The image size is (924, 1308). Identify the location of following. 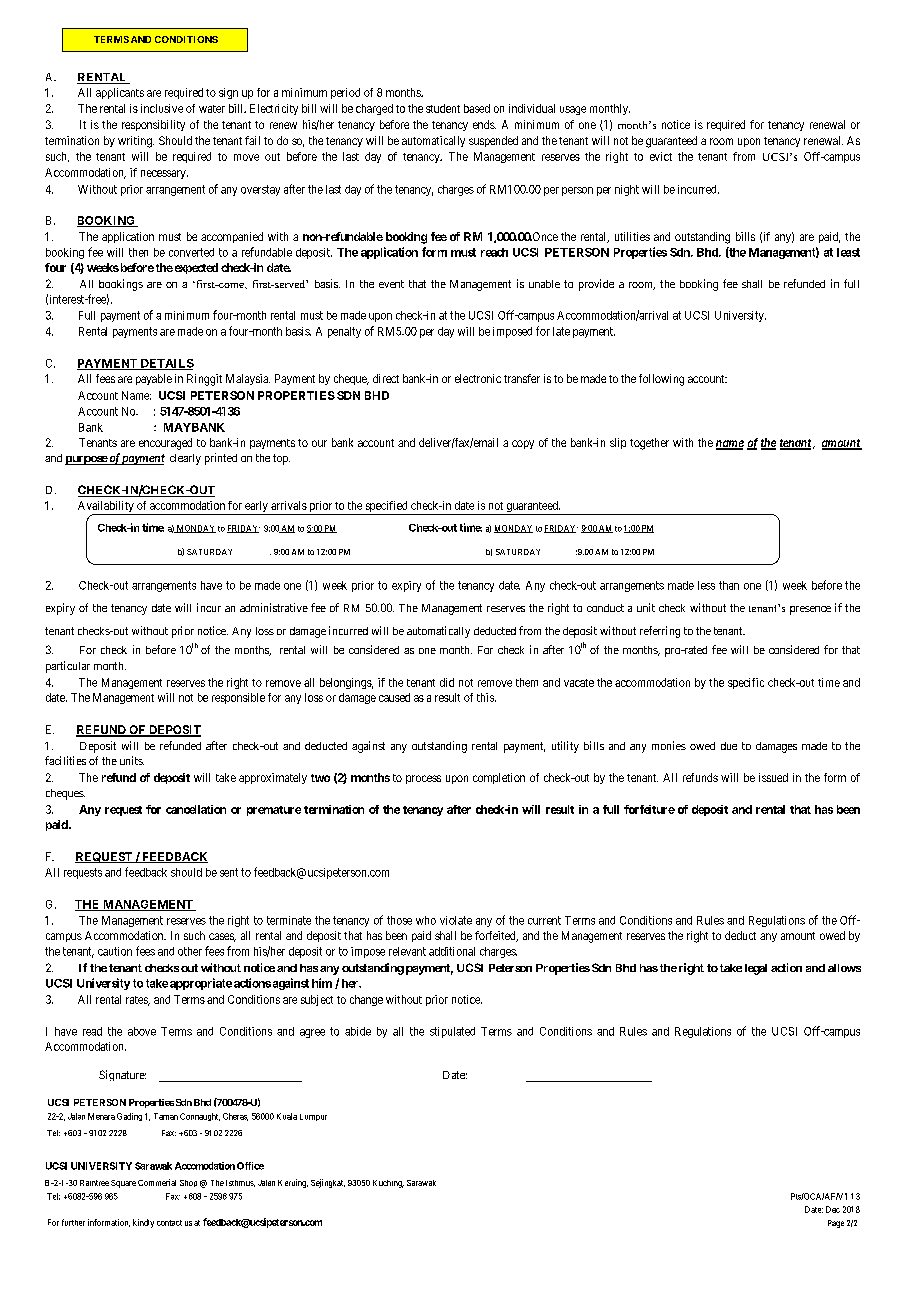
(661, 380).
